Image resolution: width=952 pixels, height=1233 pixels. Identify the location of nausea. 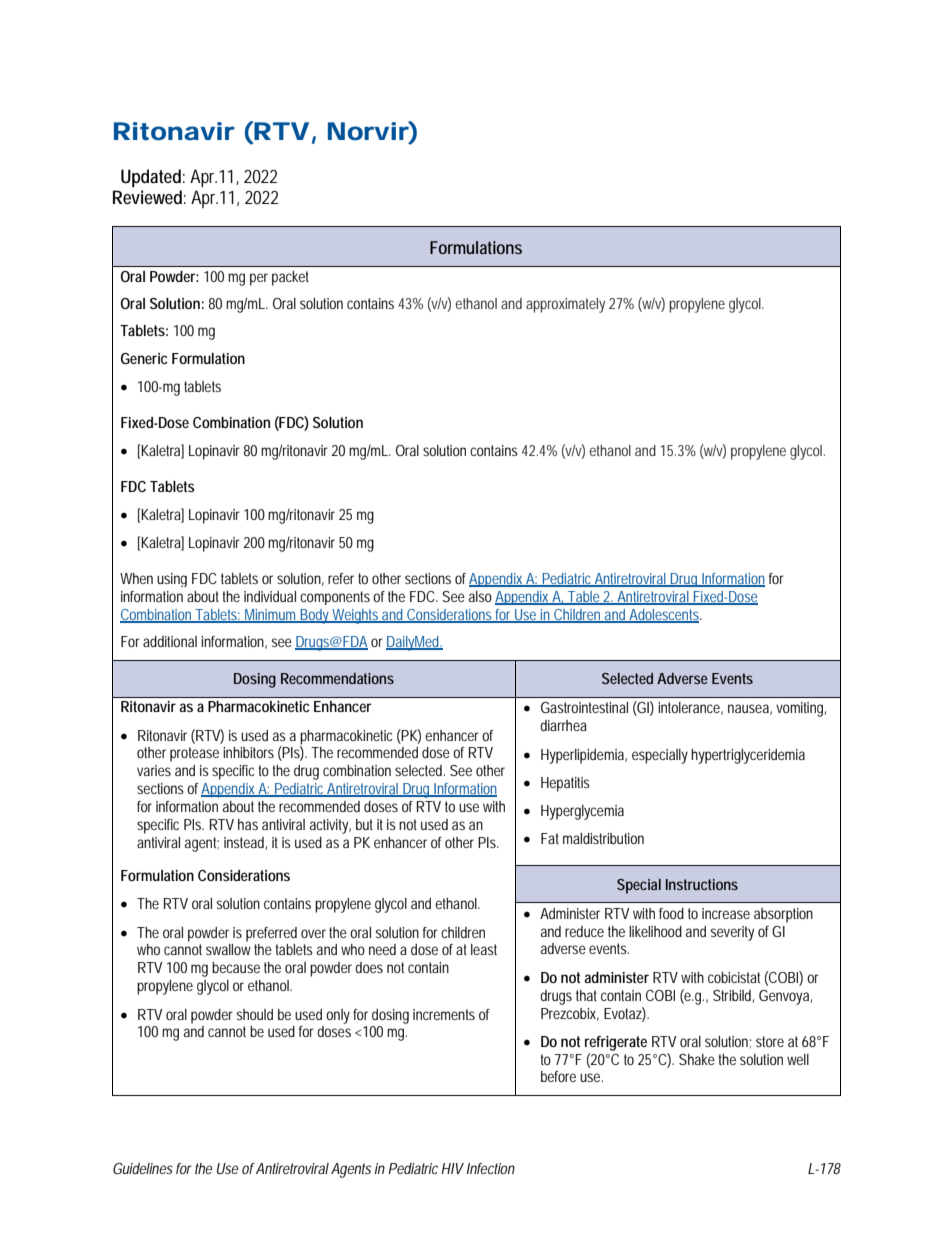
(748, 708).
